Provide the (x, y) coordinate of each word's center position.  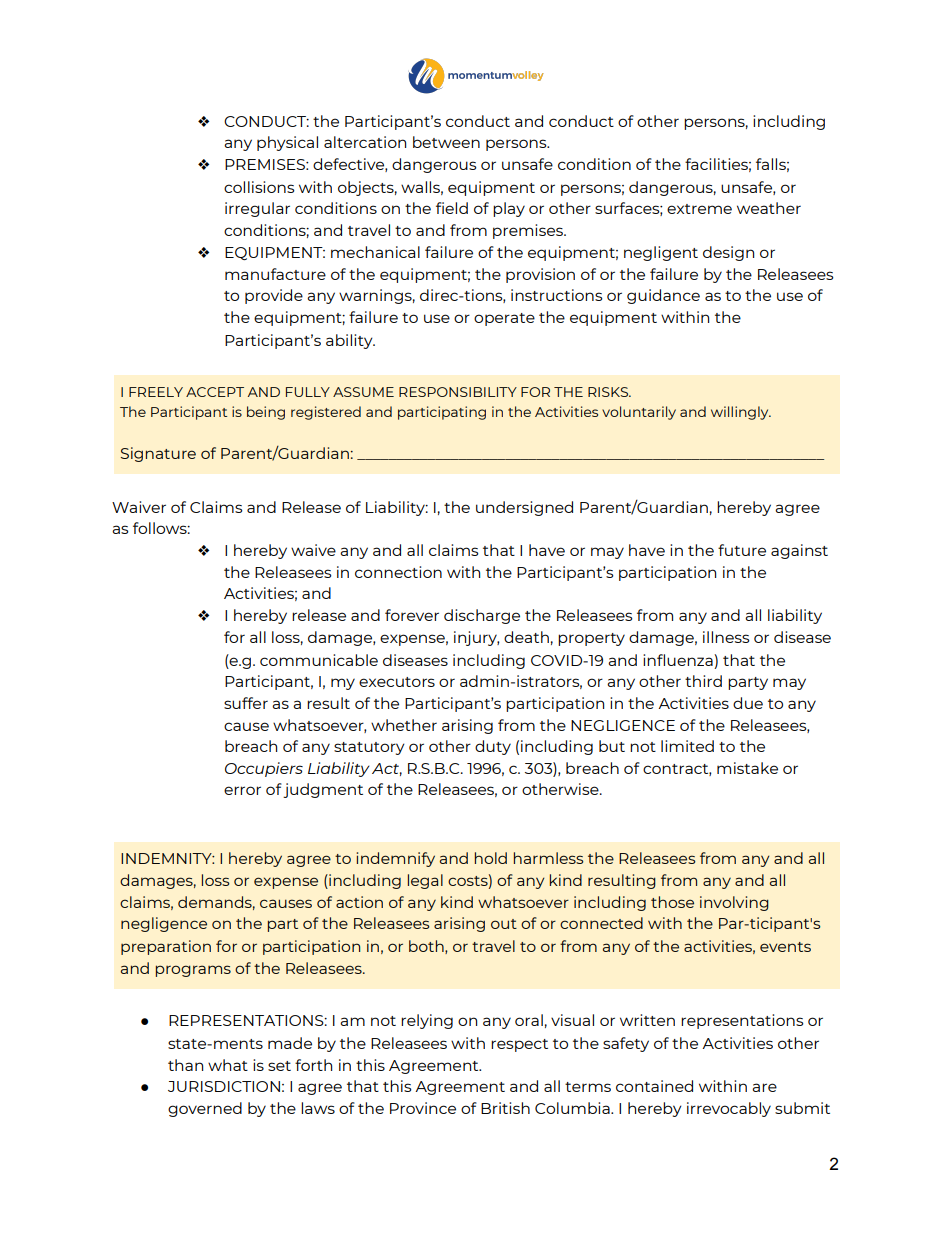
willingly (741, 413)
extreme (699, 209)
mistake (747, 768)
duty (493, 747)
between (446, 142)
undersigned (524, 508)
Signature (158, 454)
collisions (259, 187)
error (242, 790)
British (505, 1108)
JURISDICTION (224, 1086)
